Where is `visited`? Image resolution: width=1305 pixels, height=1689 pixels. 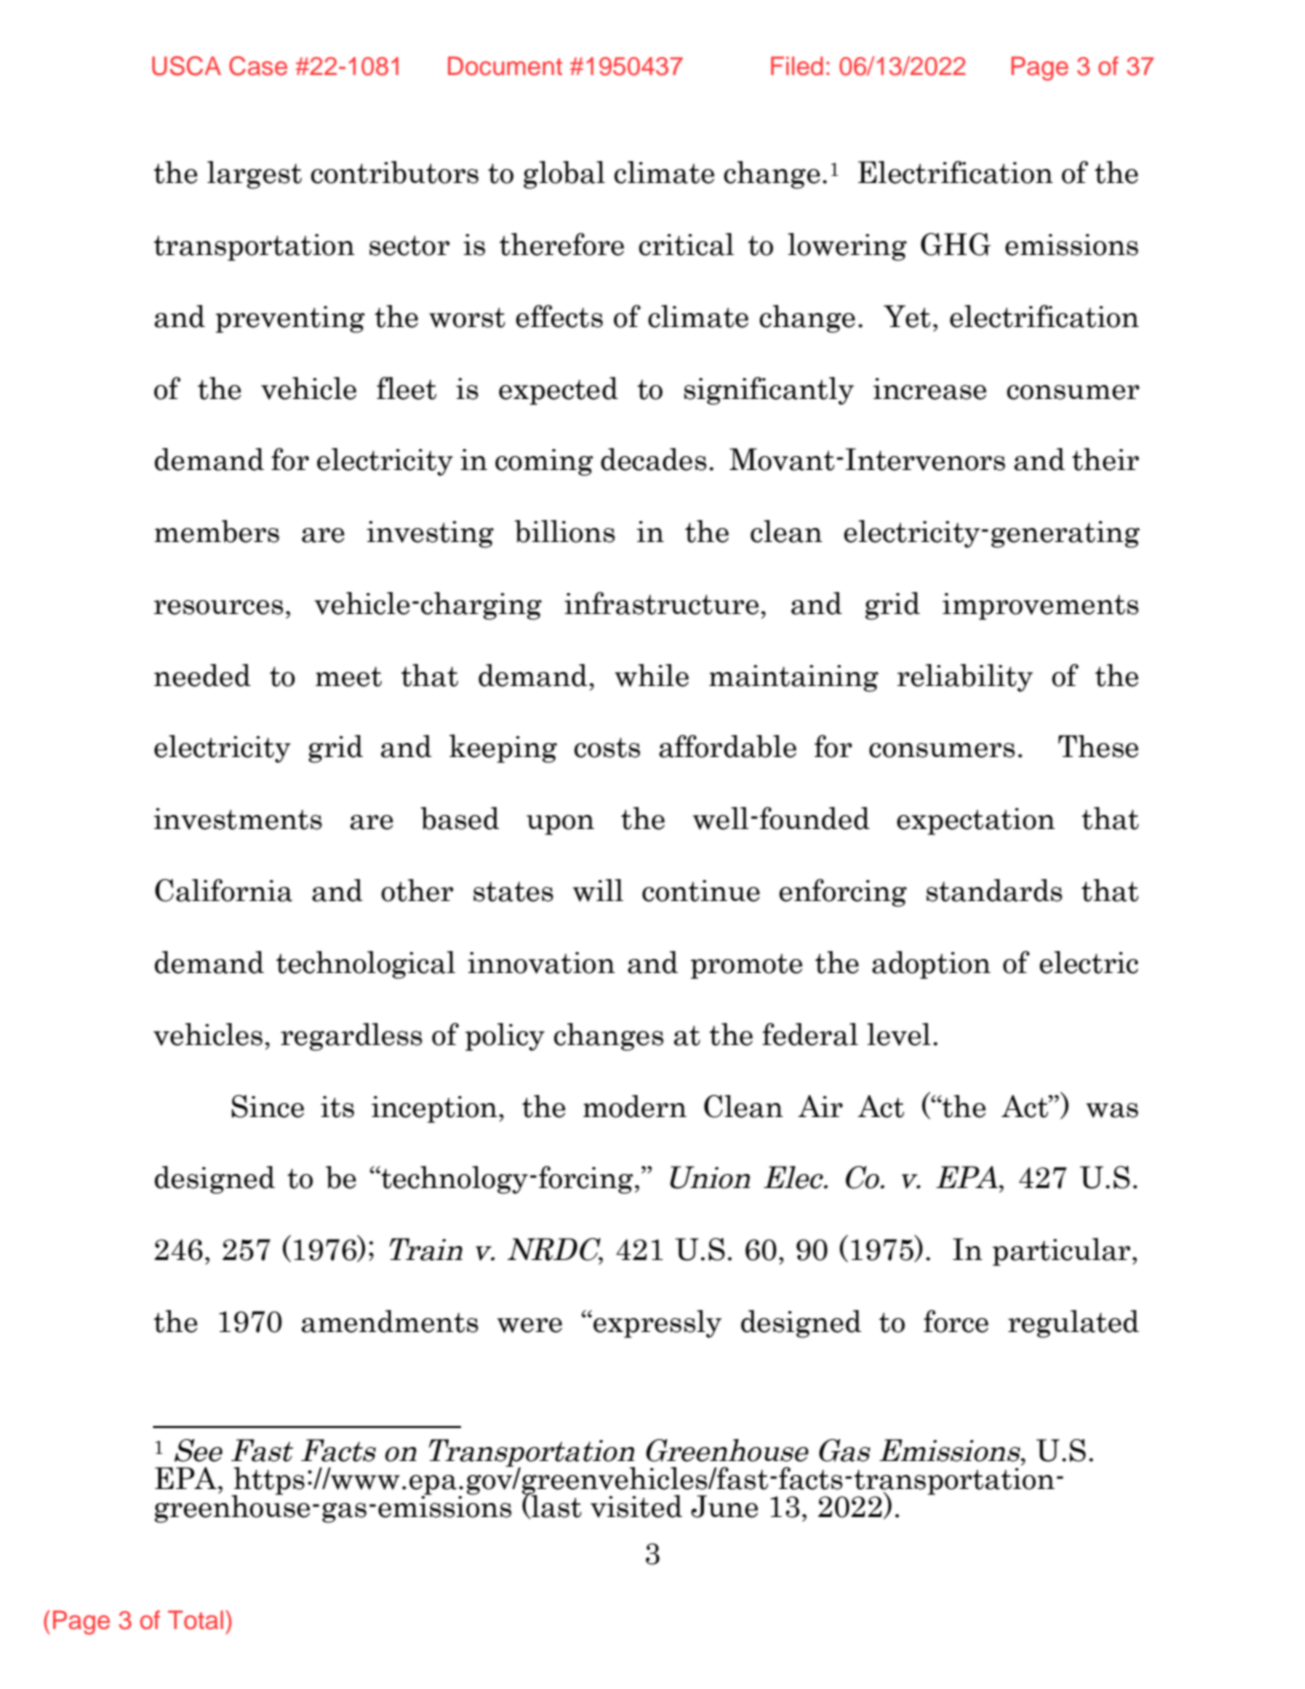 visited is located at coordinates (636, 1506).
